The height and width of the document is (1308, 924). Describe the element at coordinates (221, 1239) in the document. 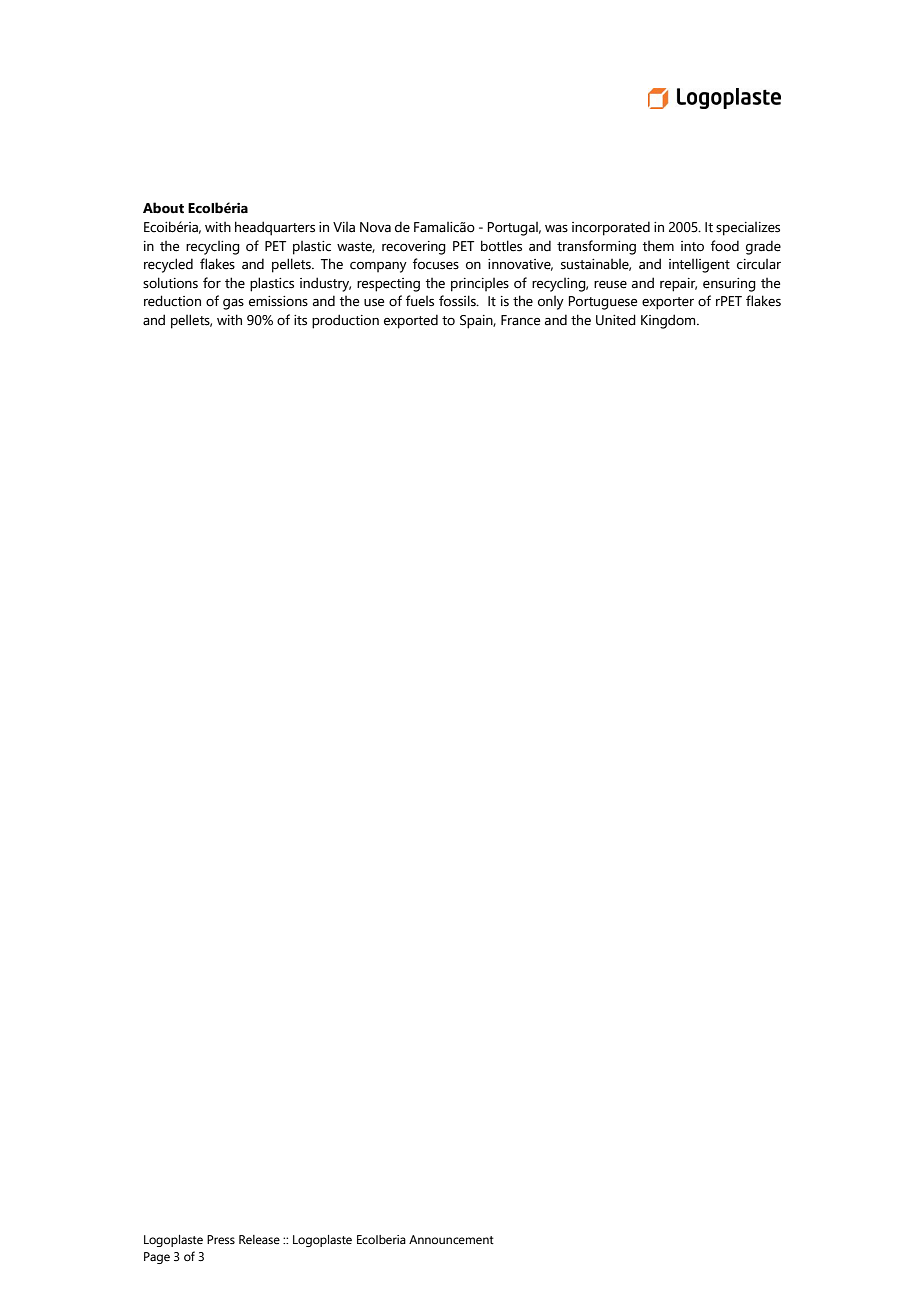

I see `Press` at that location.
